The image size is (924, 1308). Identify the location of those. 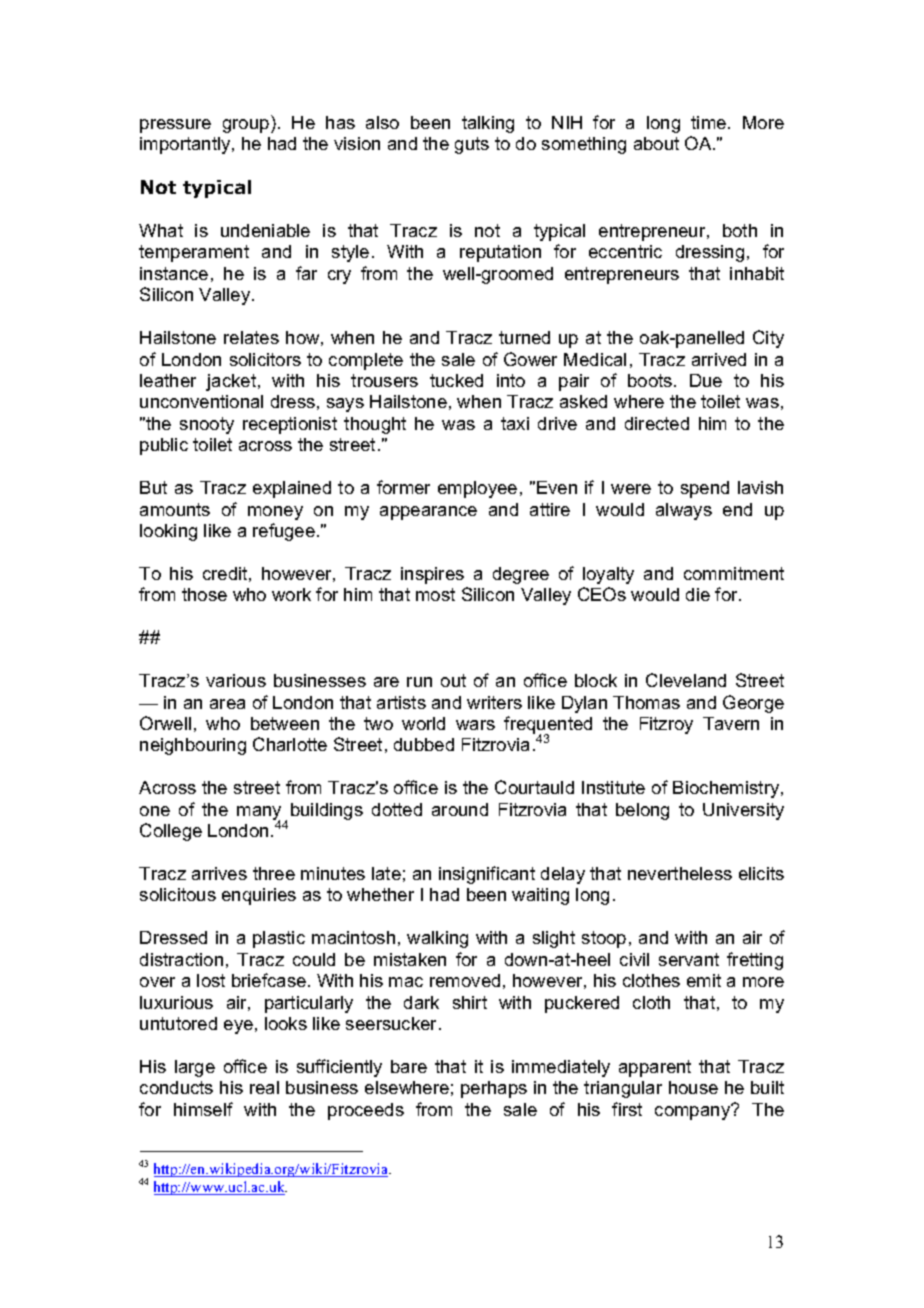
(204, 594).
